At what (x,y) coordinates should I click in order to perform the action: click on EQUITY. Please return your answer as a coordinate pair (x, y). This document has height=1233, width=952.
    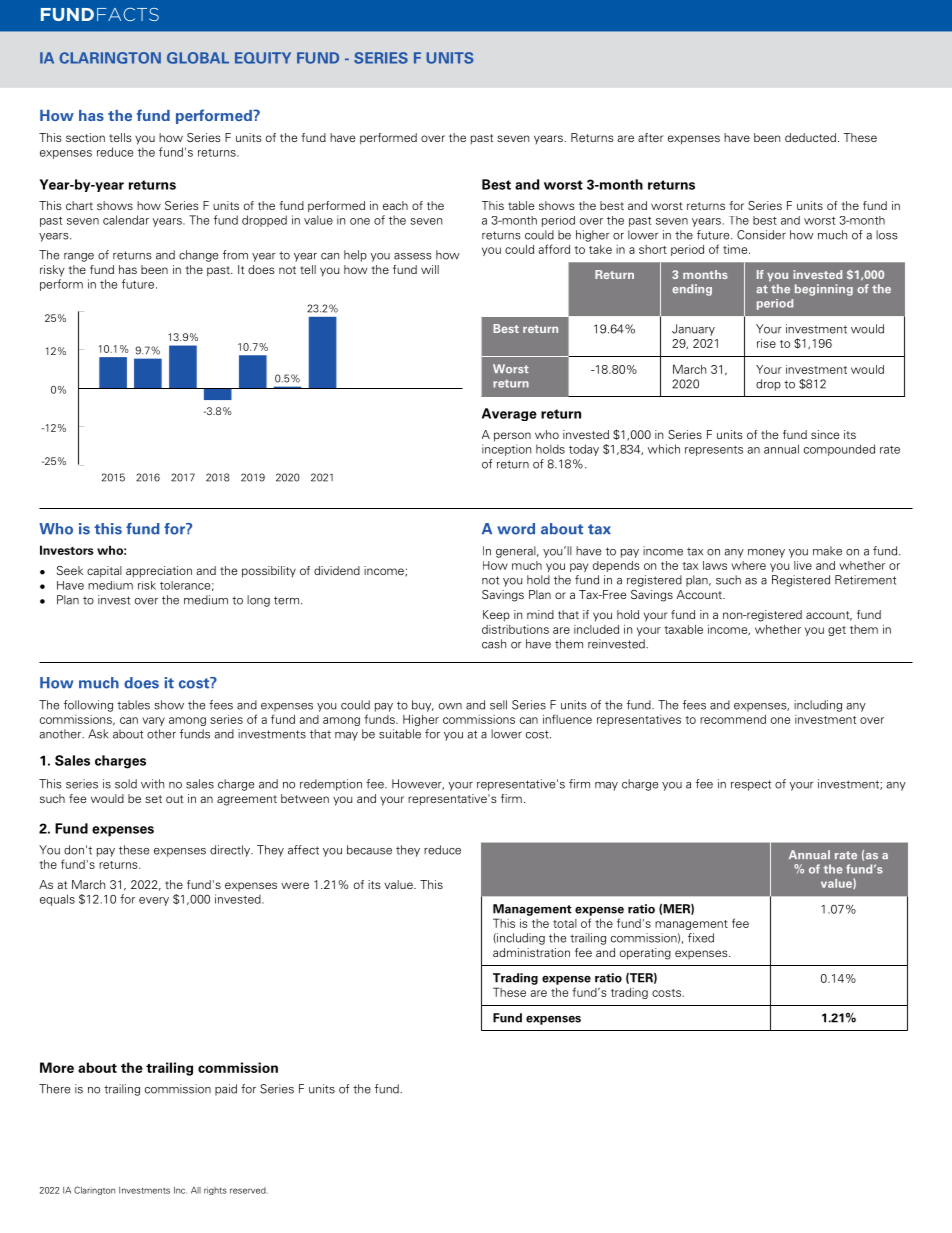
    Looking at the image, I should click on (263, 58).
